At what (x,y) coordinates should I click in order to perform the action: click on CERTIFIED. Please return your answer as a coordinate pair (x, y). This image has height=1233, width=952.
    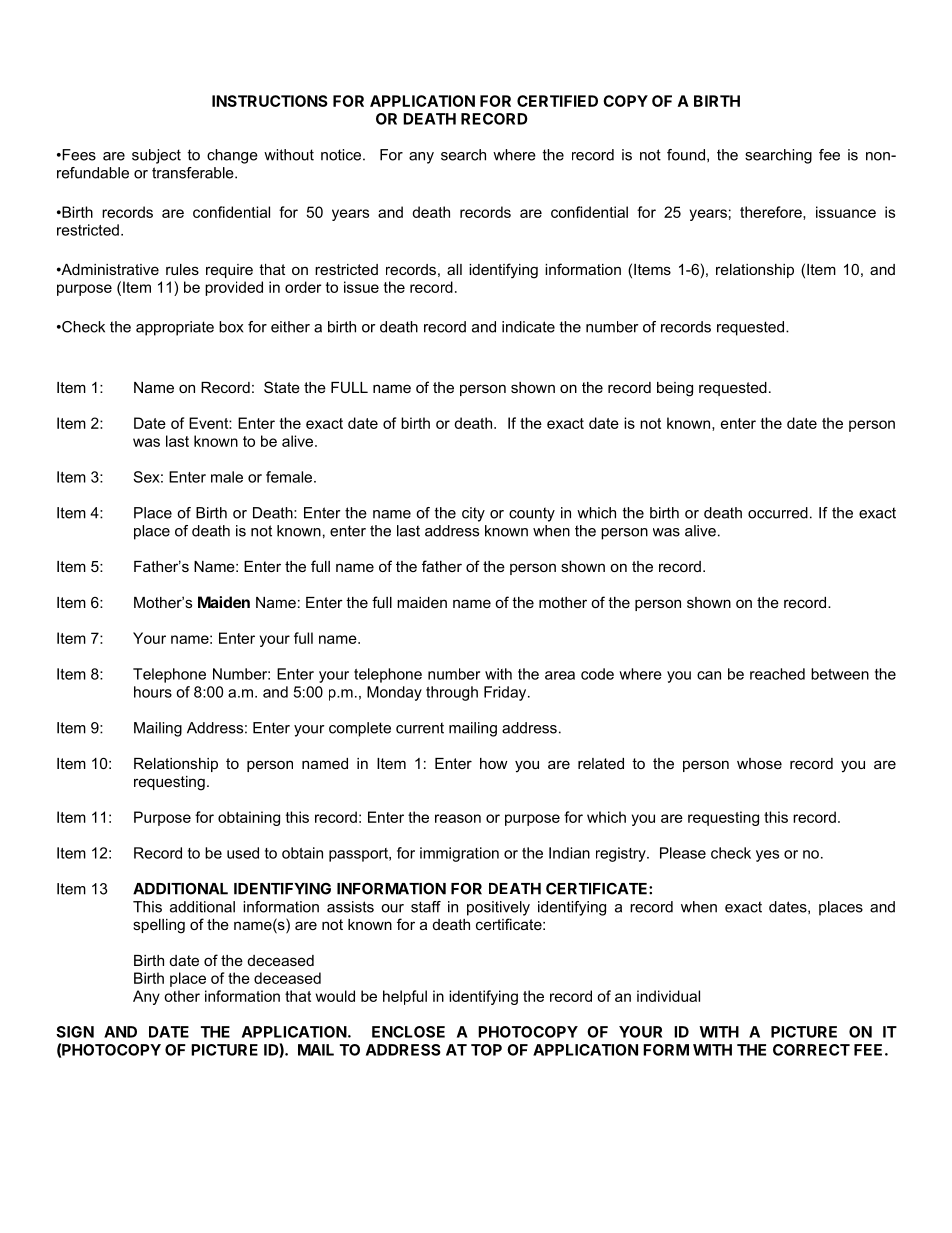
    Looking at the image, I should click on (557, 101).
